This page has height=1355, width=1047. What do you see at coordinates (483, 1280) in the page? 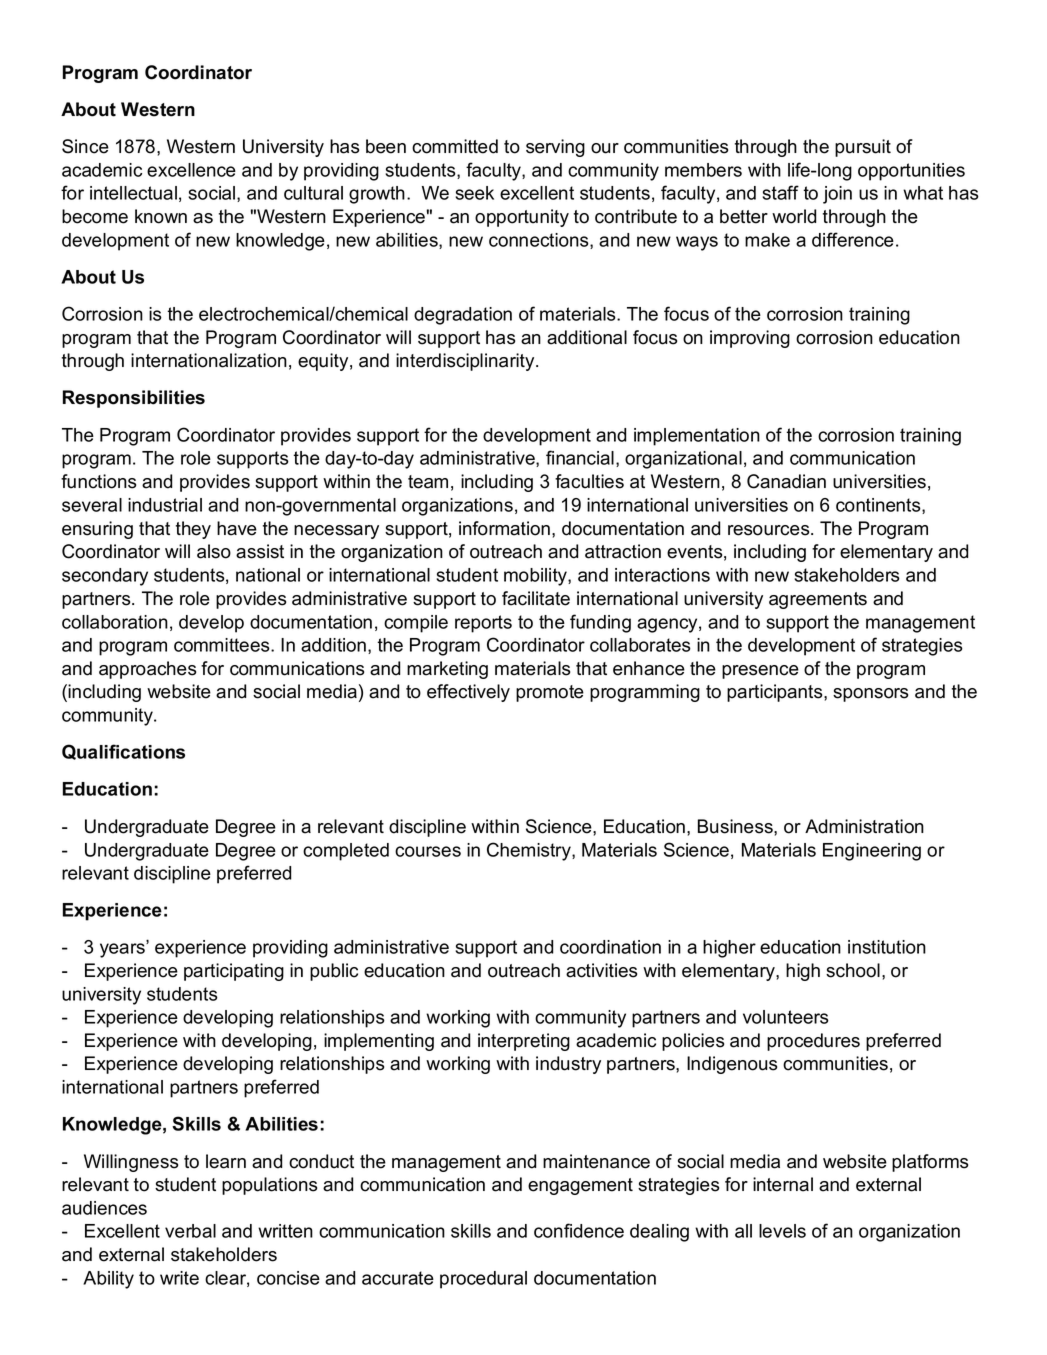
I see `procedural` at bounding box center [483, 1280].
